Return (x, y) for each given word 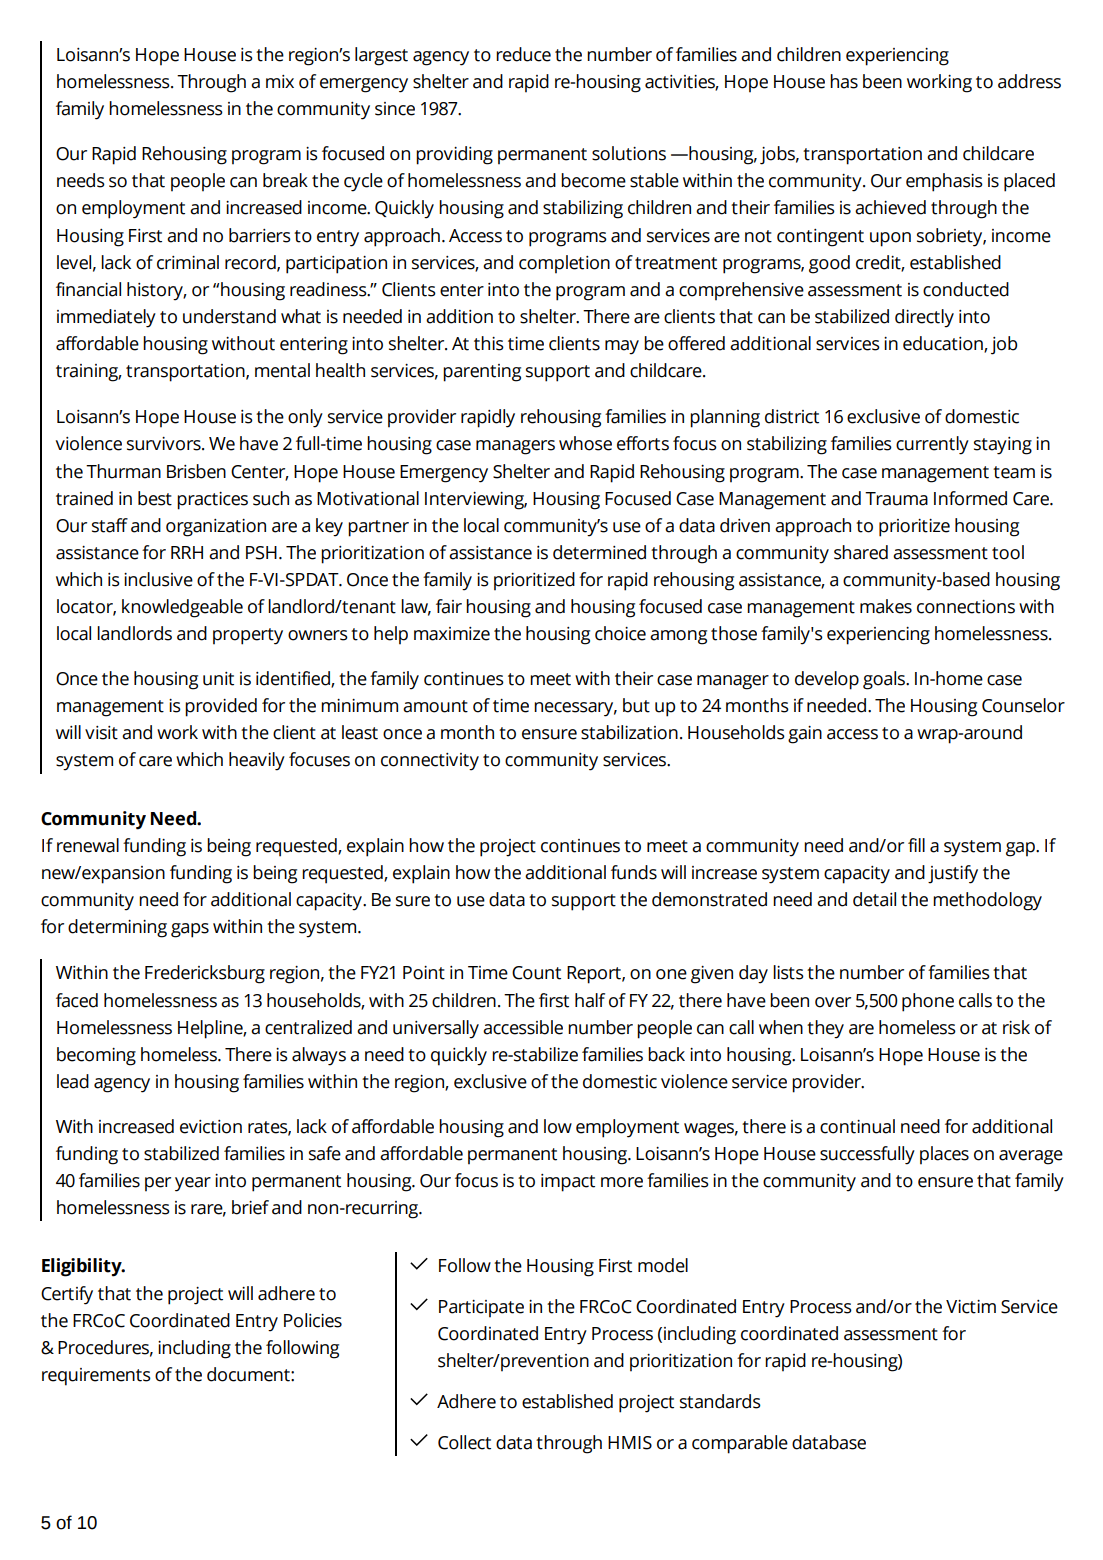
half (590, 1000)
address (1029, 81)
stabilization (629, 732)
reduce (523, 54)
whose (585, 443)
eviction (211, 1127)
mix (280, 81)
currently (932, 445)
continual (857, 1126)
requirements (96, 1377)
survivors (165, 444)
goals (885, 680)
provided (221, 707)
